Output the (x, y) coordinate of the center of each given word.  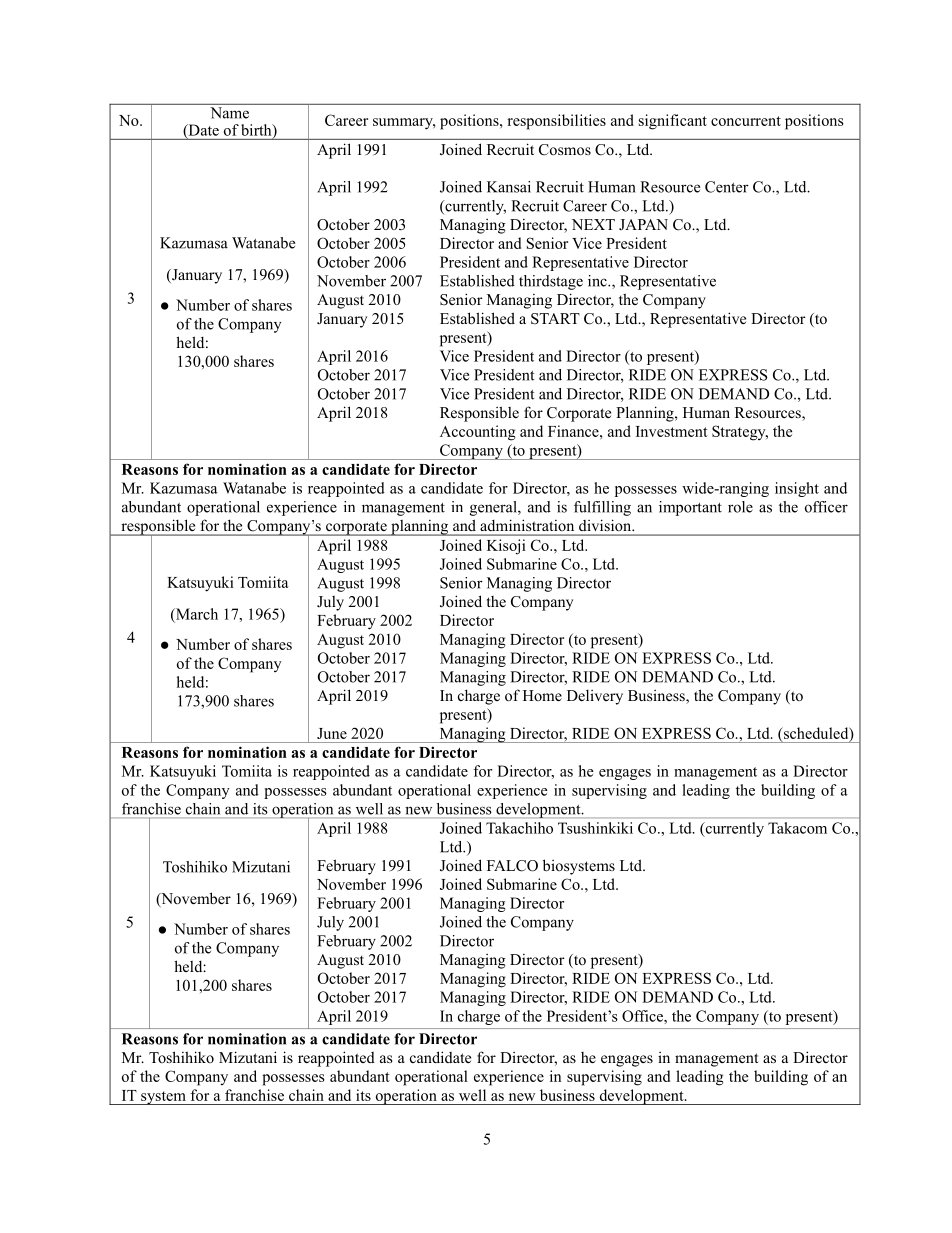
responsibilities (556, 122)
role (740, 507)
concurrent (746, 121)
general (494, 508)
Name (230, 113)
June (332, 733)
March (196, 614)
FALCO (512, 866)
